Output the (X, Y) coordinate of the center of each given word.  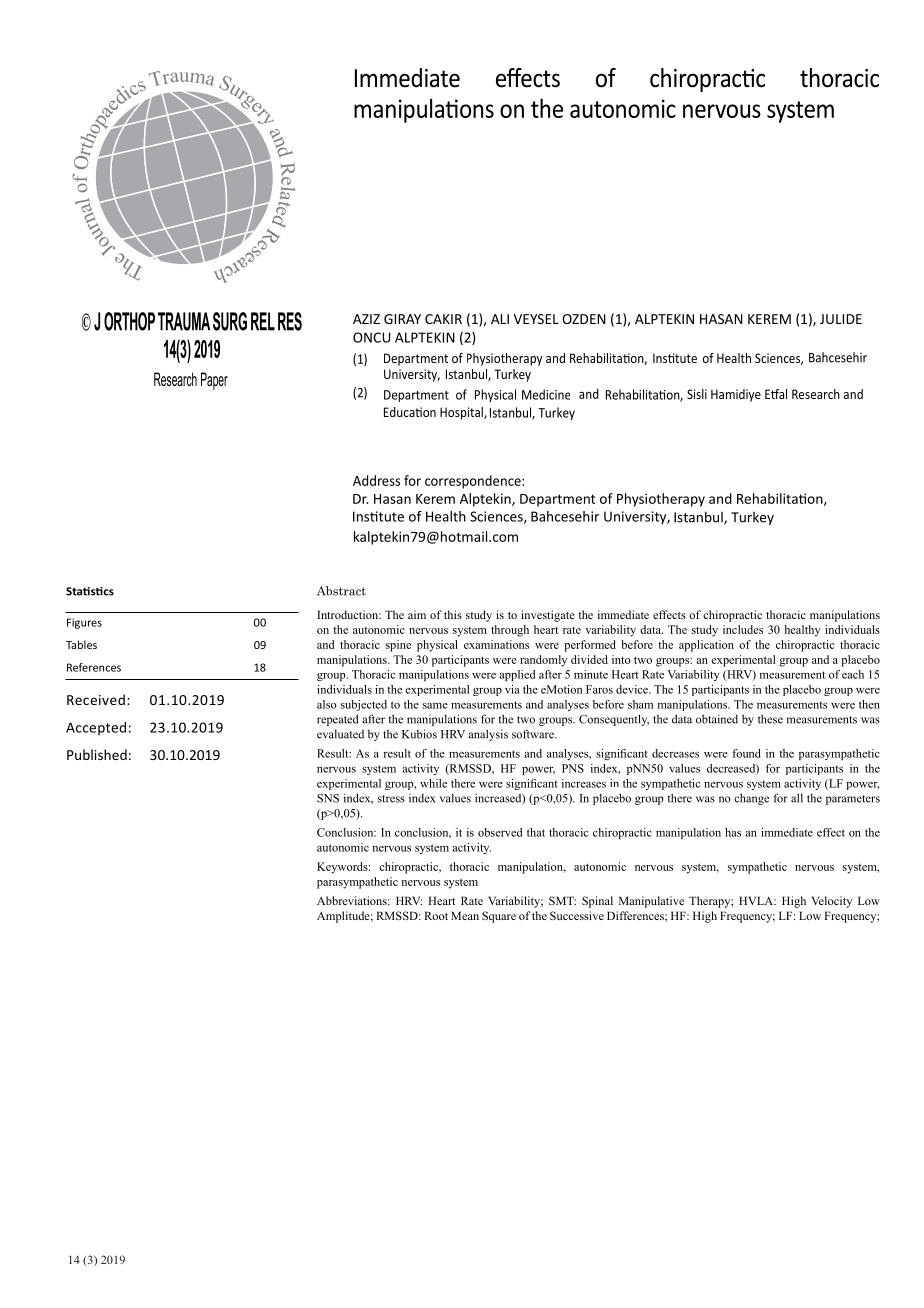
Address (376, 480)
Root (436, 915)
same (435, 706)
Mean (465, 915)
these (770, 719)
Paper (214, 381)
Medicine (546, 394)
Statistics (90, 591)
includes (743, 629)
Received (96, 699)
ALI (500, 319)
